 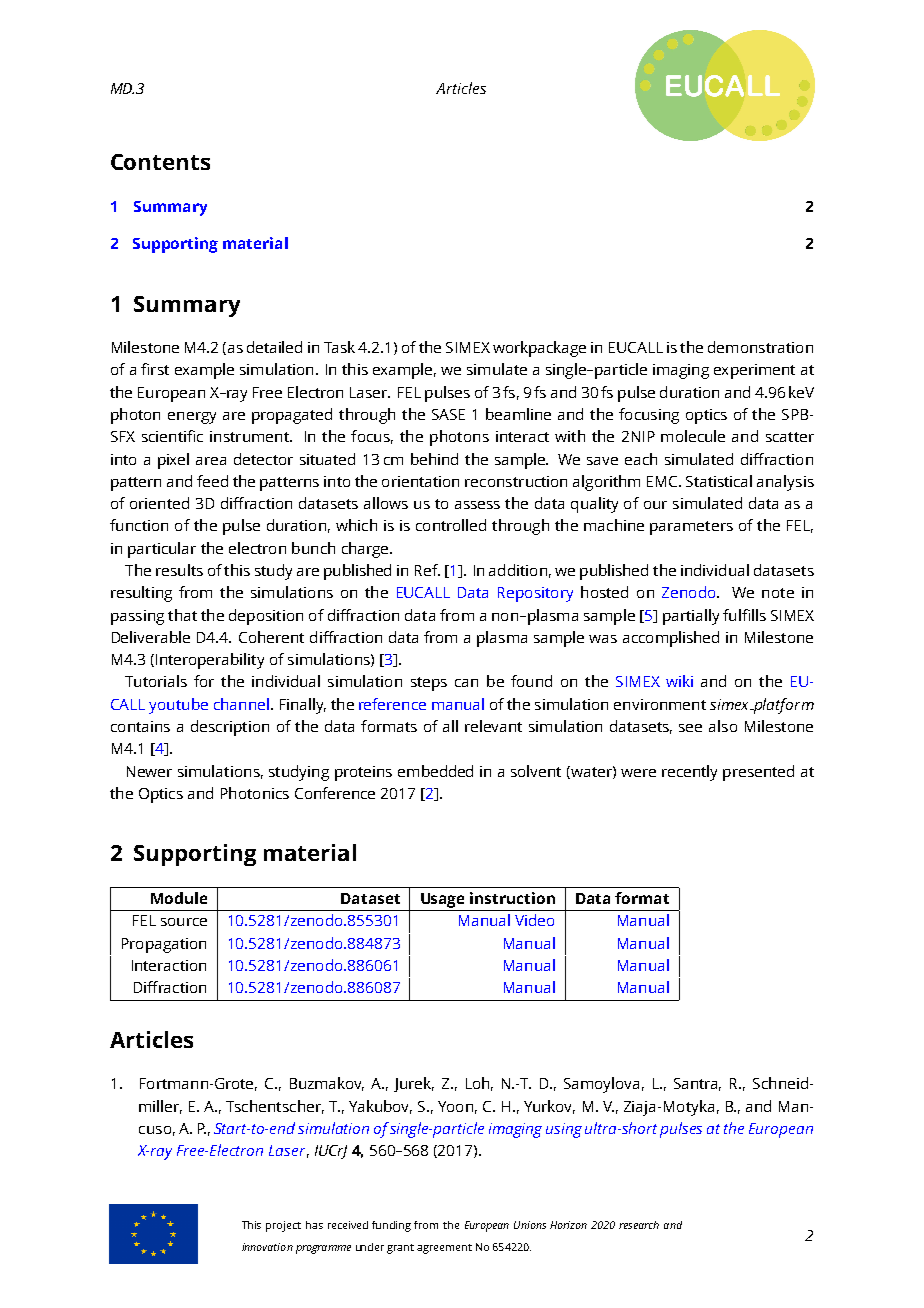 I want to click on Usage, so click(x=442, y=900).
